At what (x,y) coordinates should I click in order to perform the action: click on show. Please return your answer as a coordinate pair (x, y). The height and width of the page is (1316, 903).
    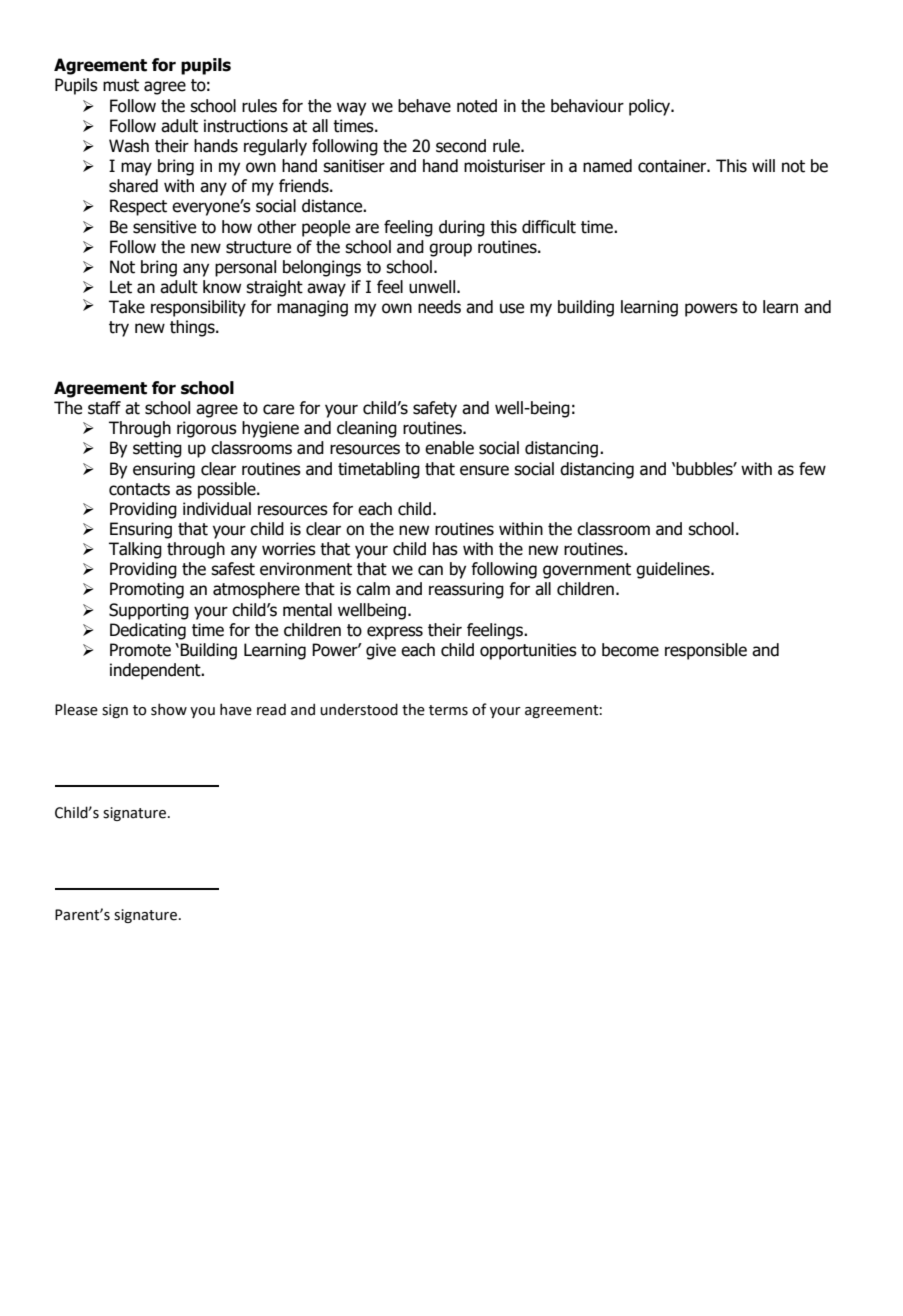
    Looking at the image, I should click on (169, 709).
